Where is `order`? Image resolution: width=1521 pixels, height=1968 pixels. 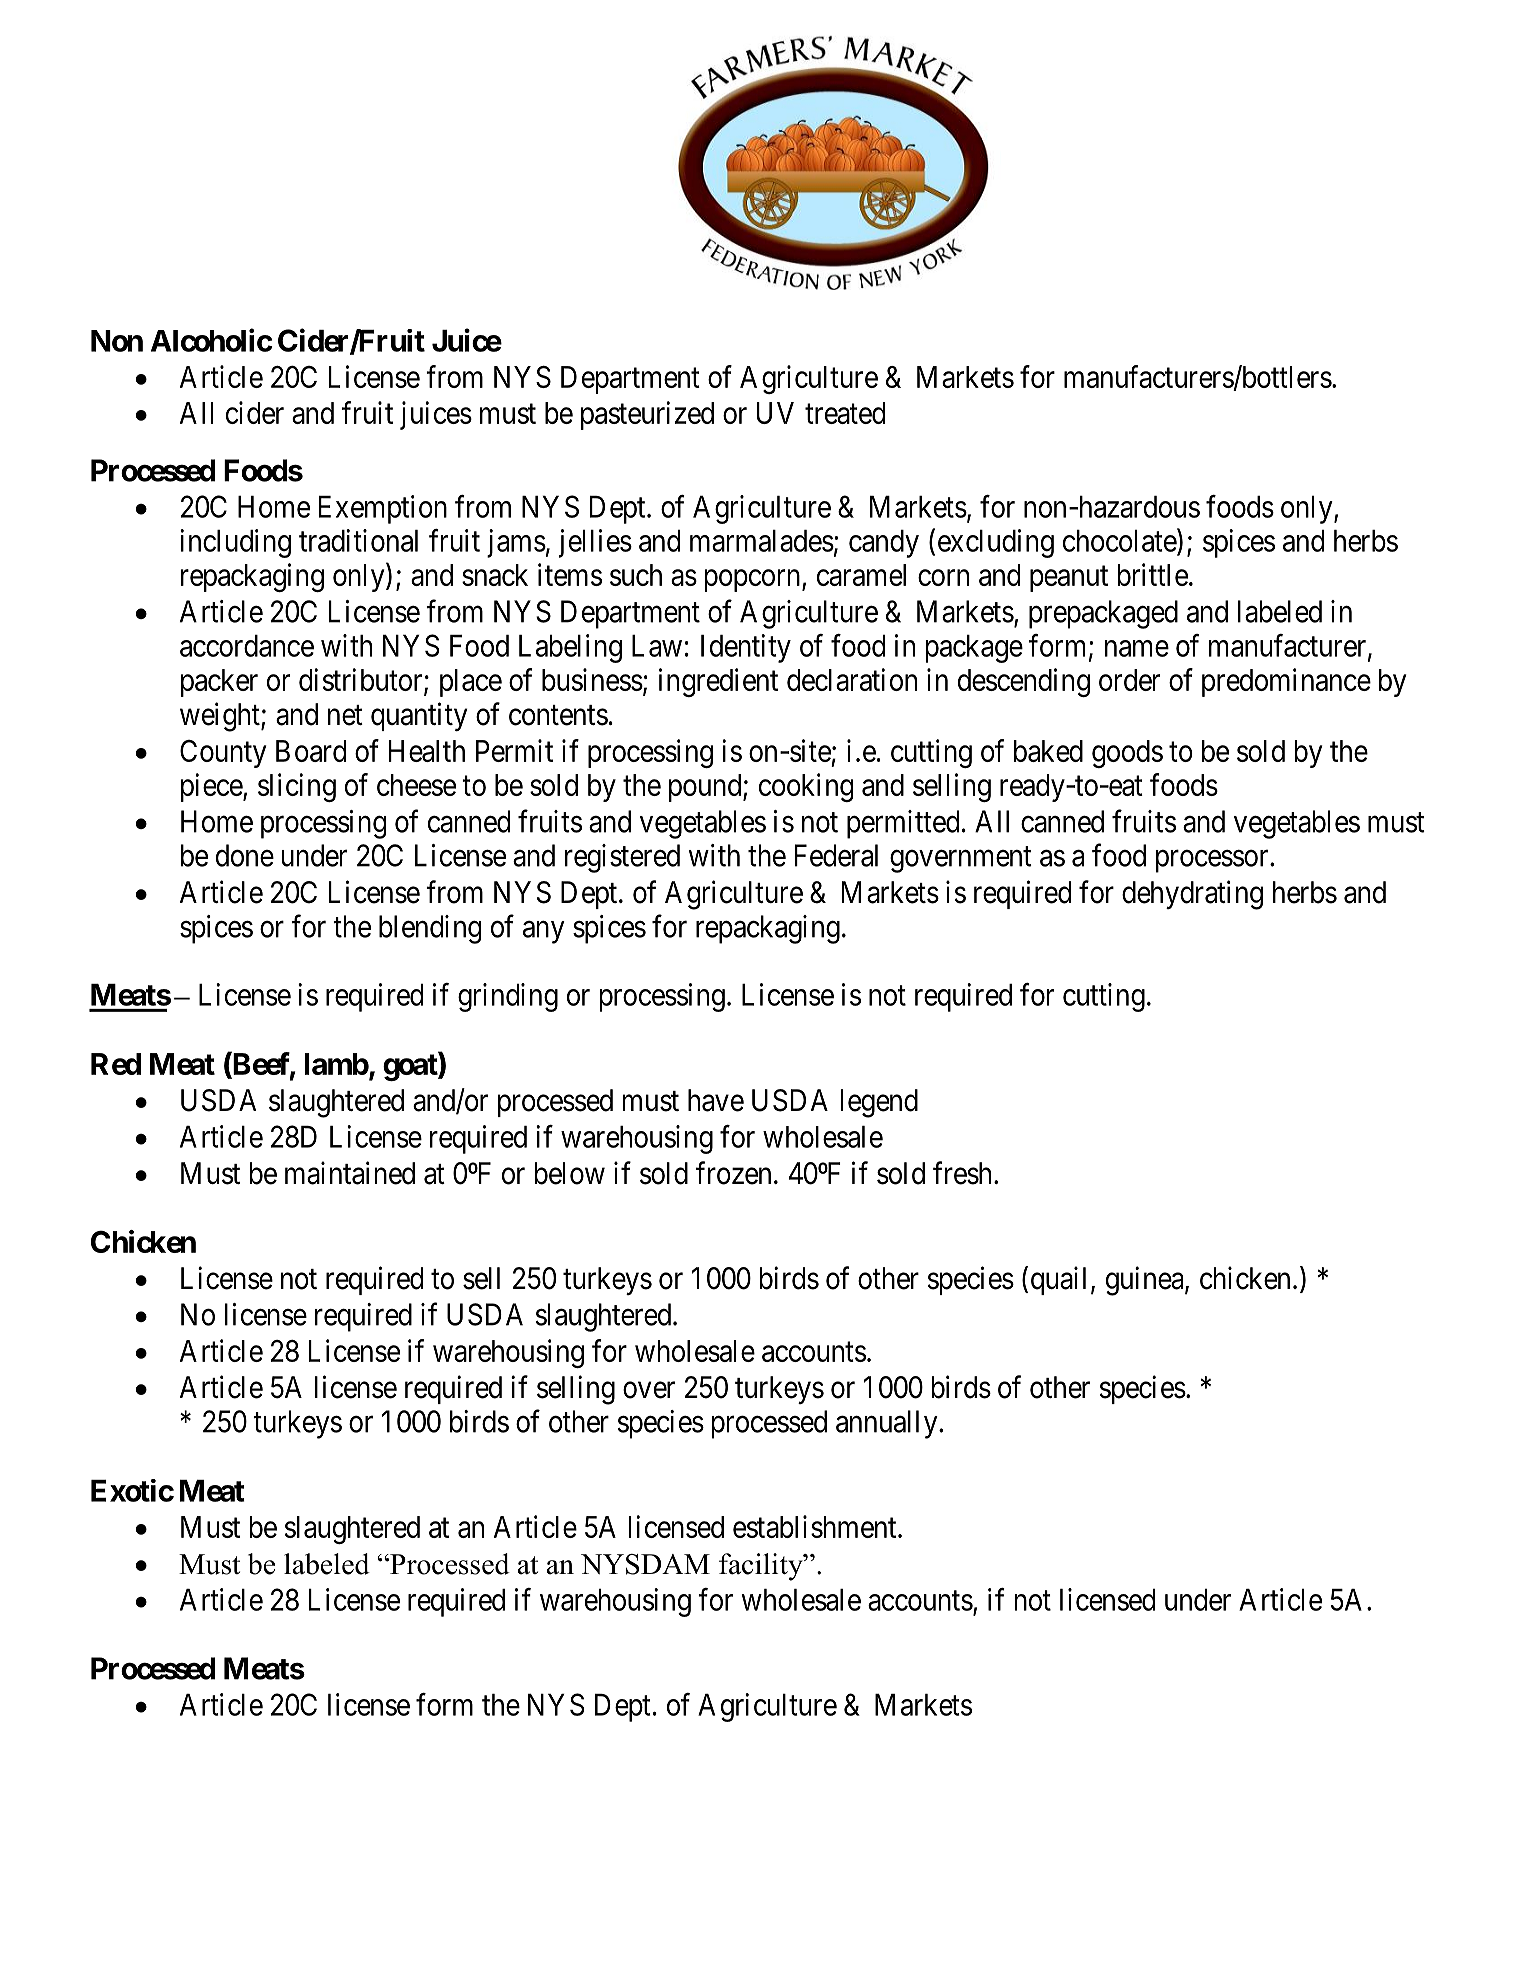 order is located at coordinates (1129, 680).
